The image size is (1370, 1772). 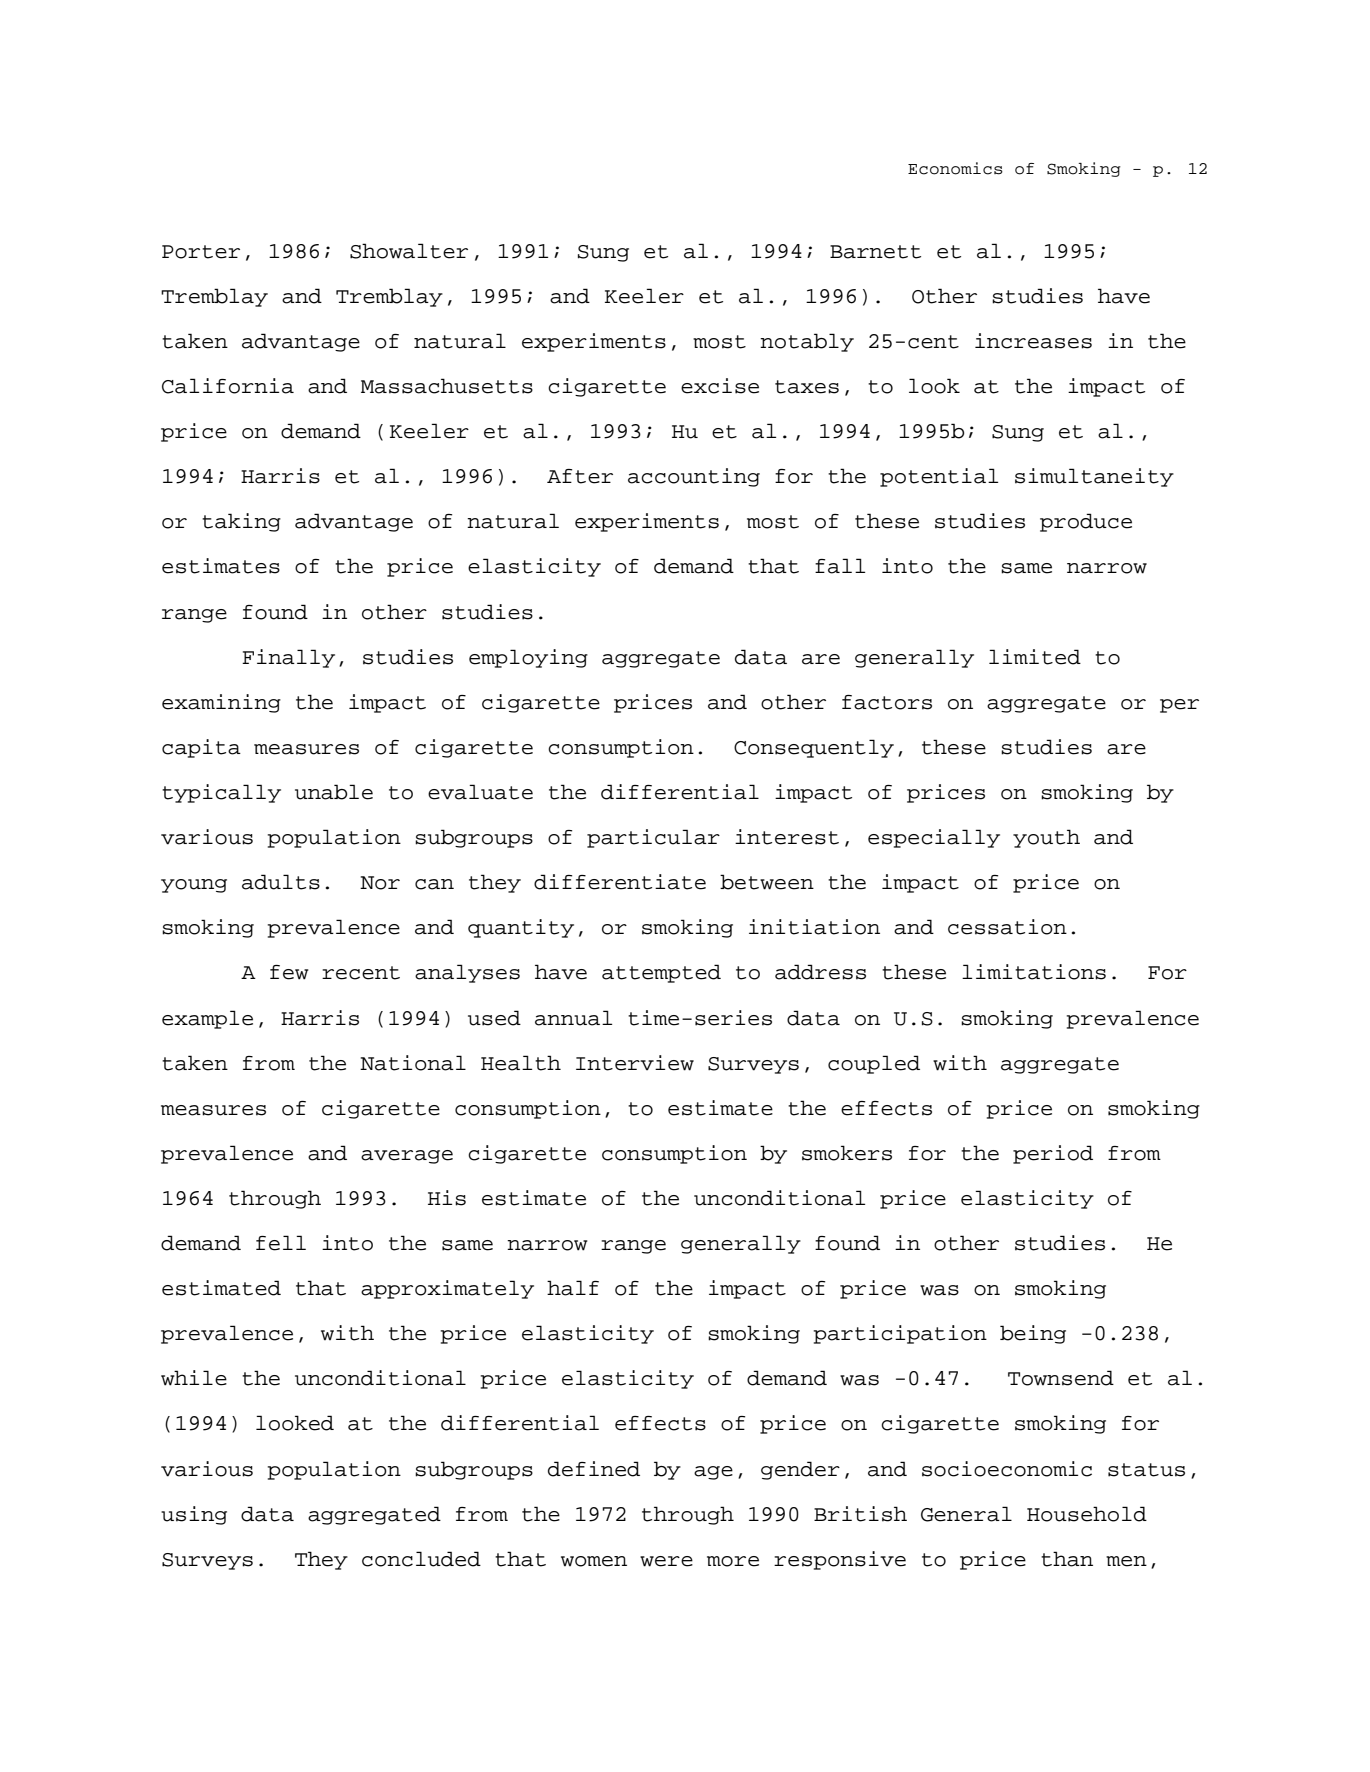 I want to click on Showalter, so click(x=409, y=251).
